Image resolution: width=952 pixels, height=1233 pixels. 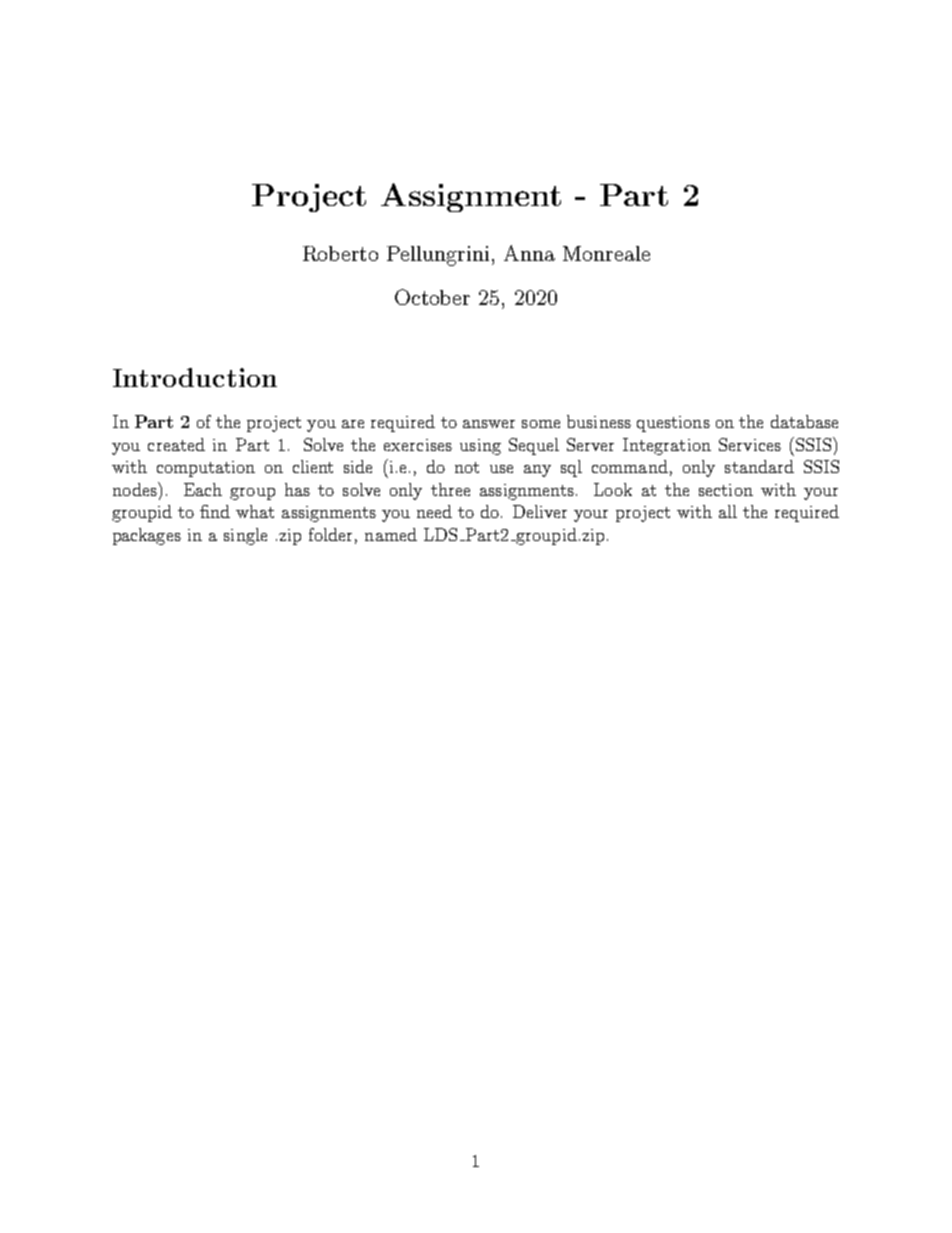 I want to click on Roberto, so click(x=340, y=253).
